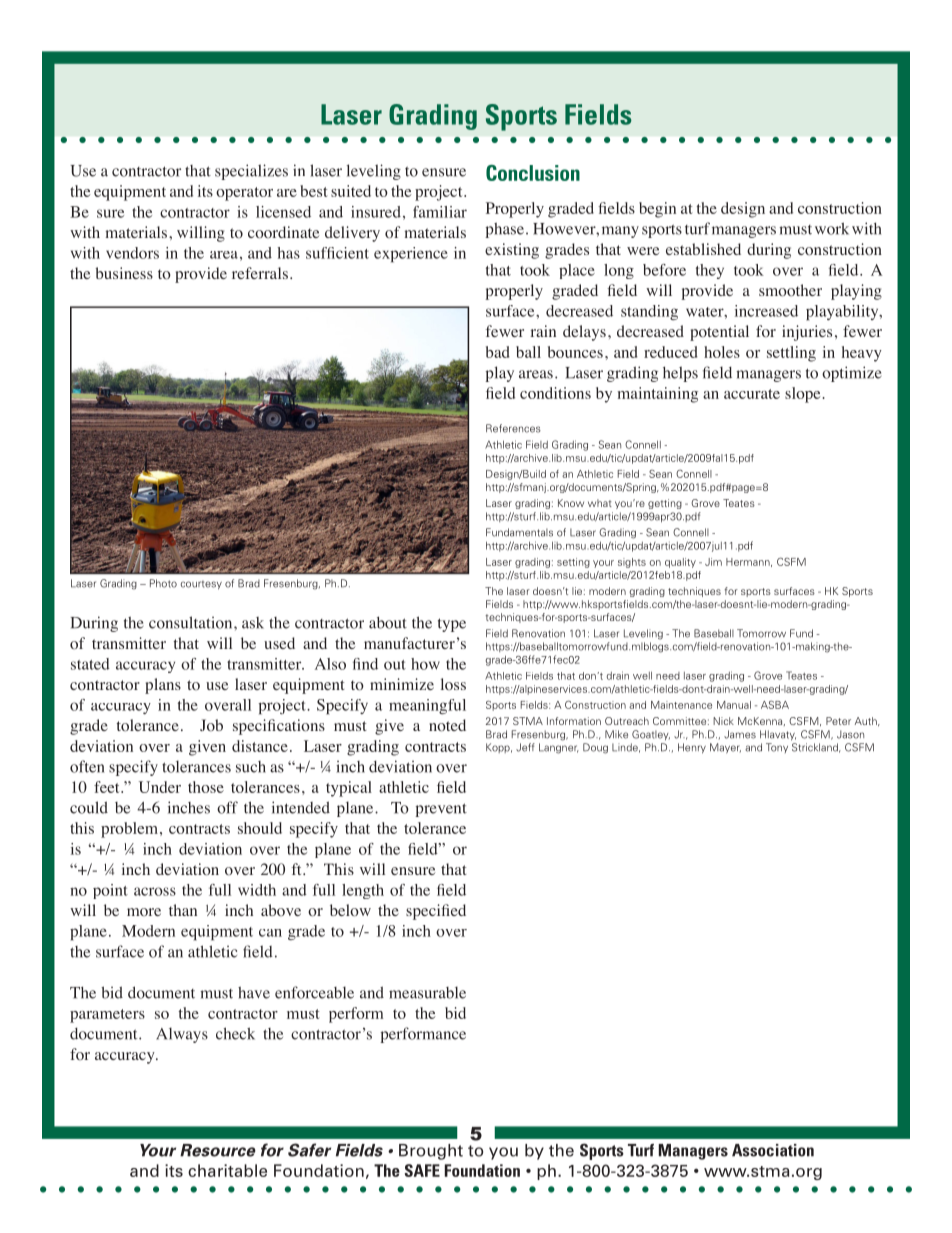 Image resolution: width=952 pixels, height=1233 pixels. What do you see at coordinates (163, 583) in the screenshot?
I see `Photo` at bounding box center [163, 583].
